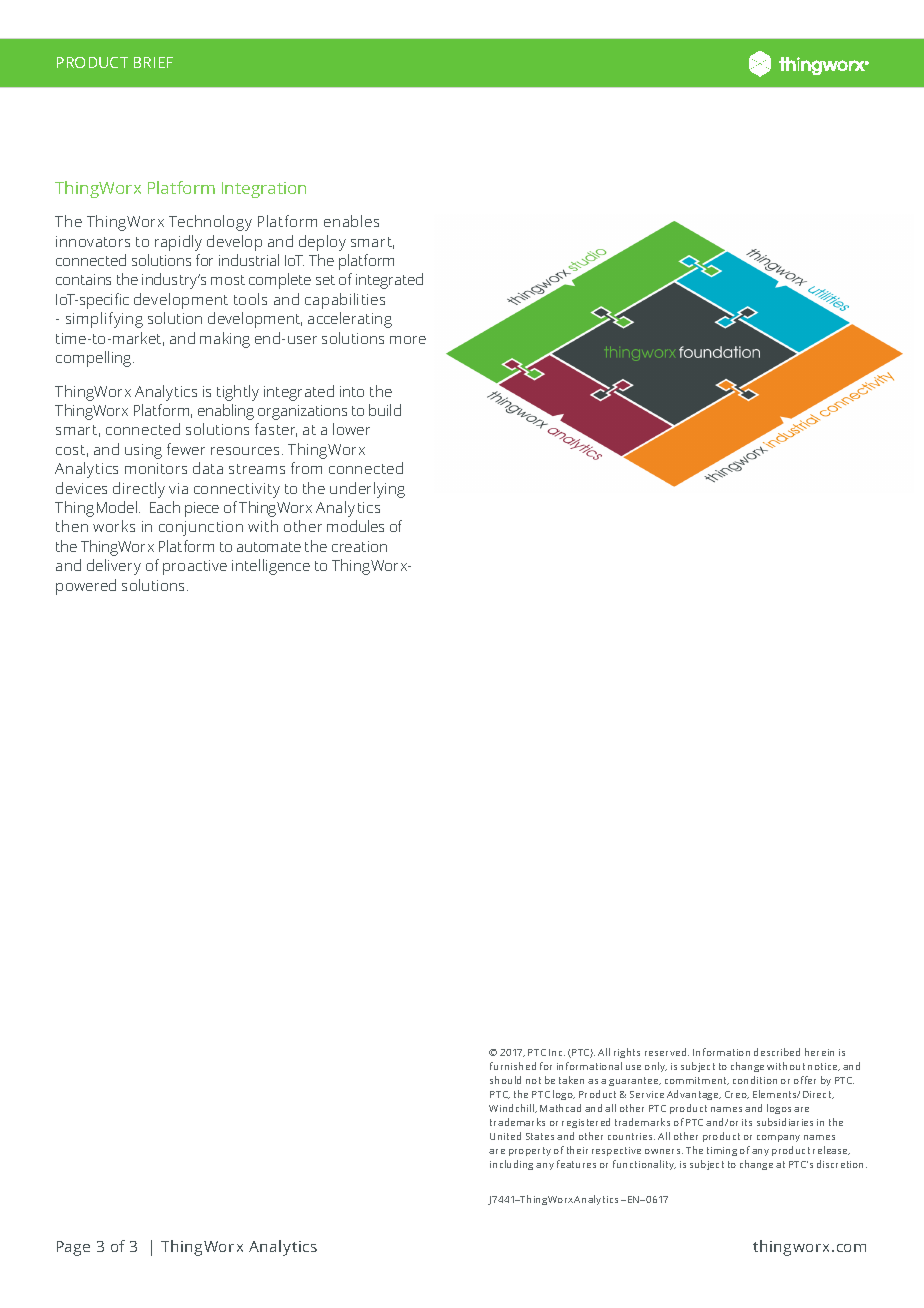 Image resolution: width=924 pixels, height=1308 pixels. Describe the element at coordinates (385, 410) in the image. I see `build` at that location.
